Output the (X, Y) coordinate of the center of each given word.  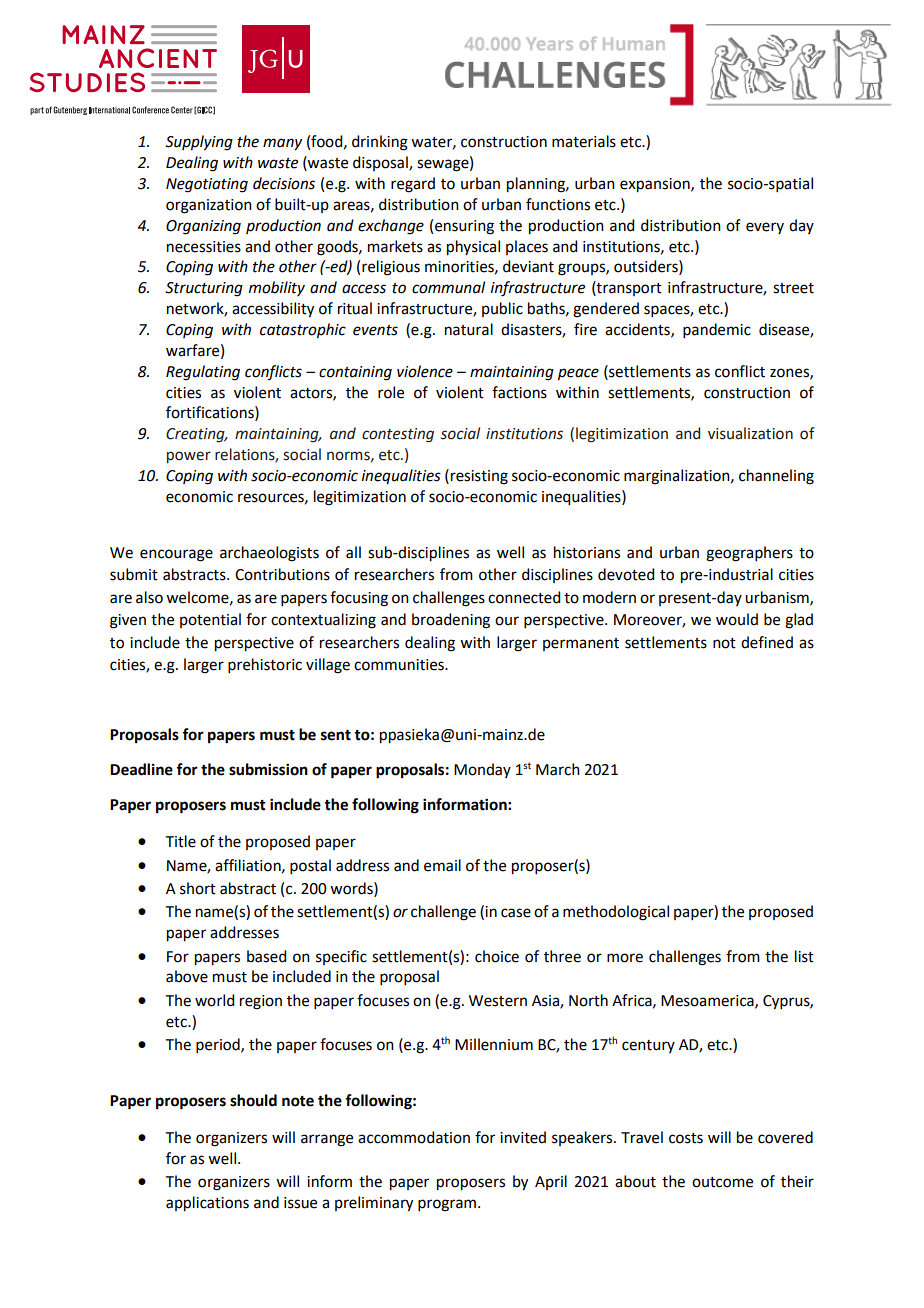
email (442, 865)
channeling (776, 477)
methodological (616, 913)
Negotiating (207, 185)
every (765, 228)
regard (413, 185)
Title (181, 841)
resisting (479, 477)
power (189, 457)
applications (207, 1204)
